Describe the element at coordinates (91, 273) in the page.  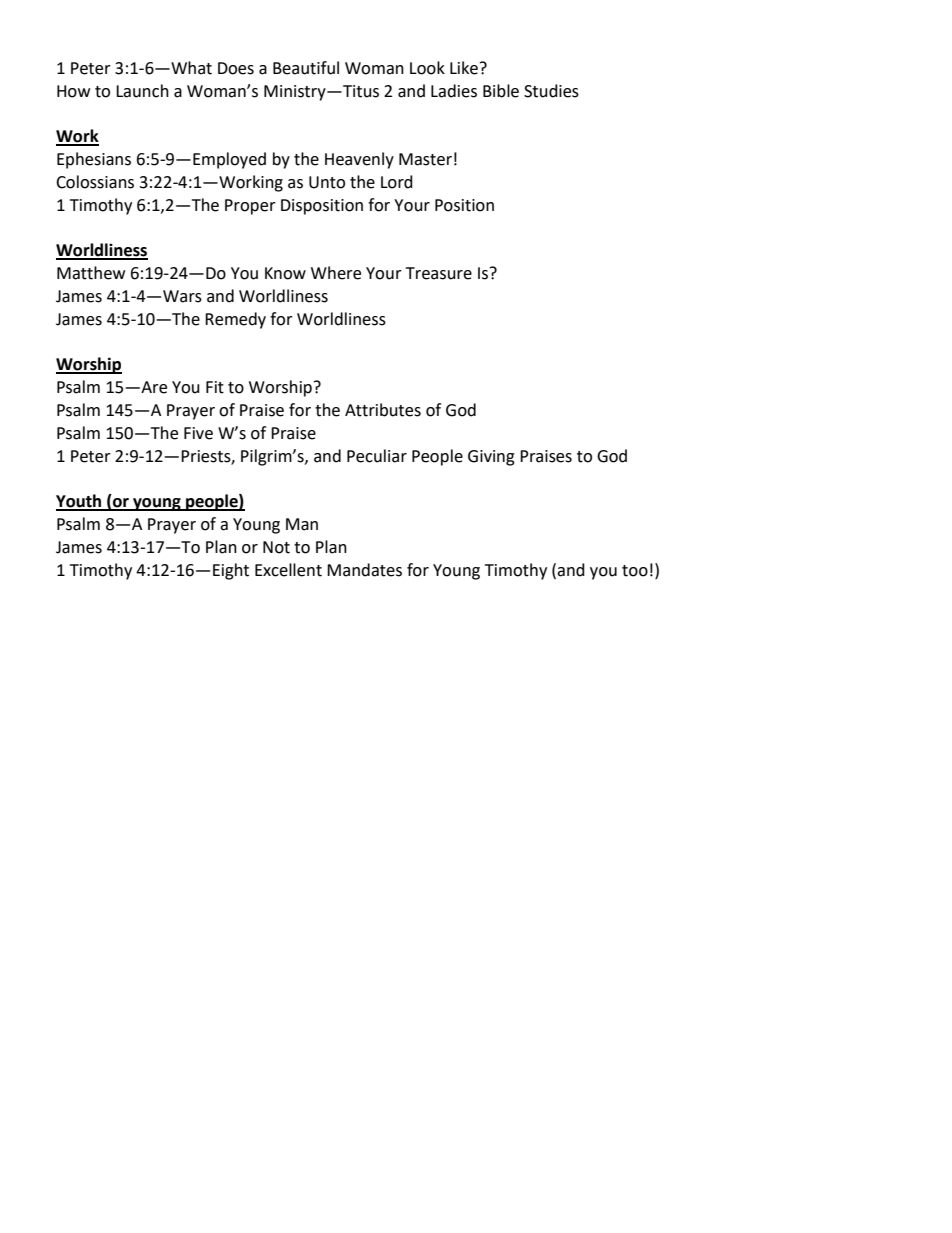
I see `Matthew` at that location.
